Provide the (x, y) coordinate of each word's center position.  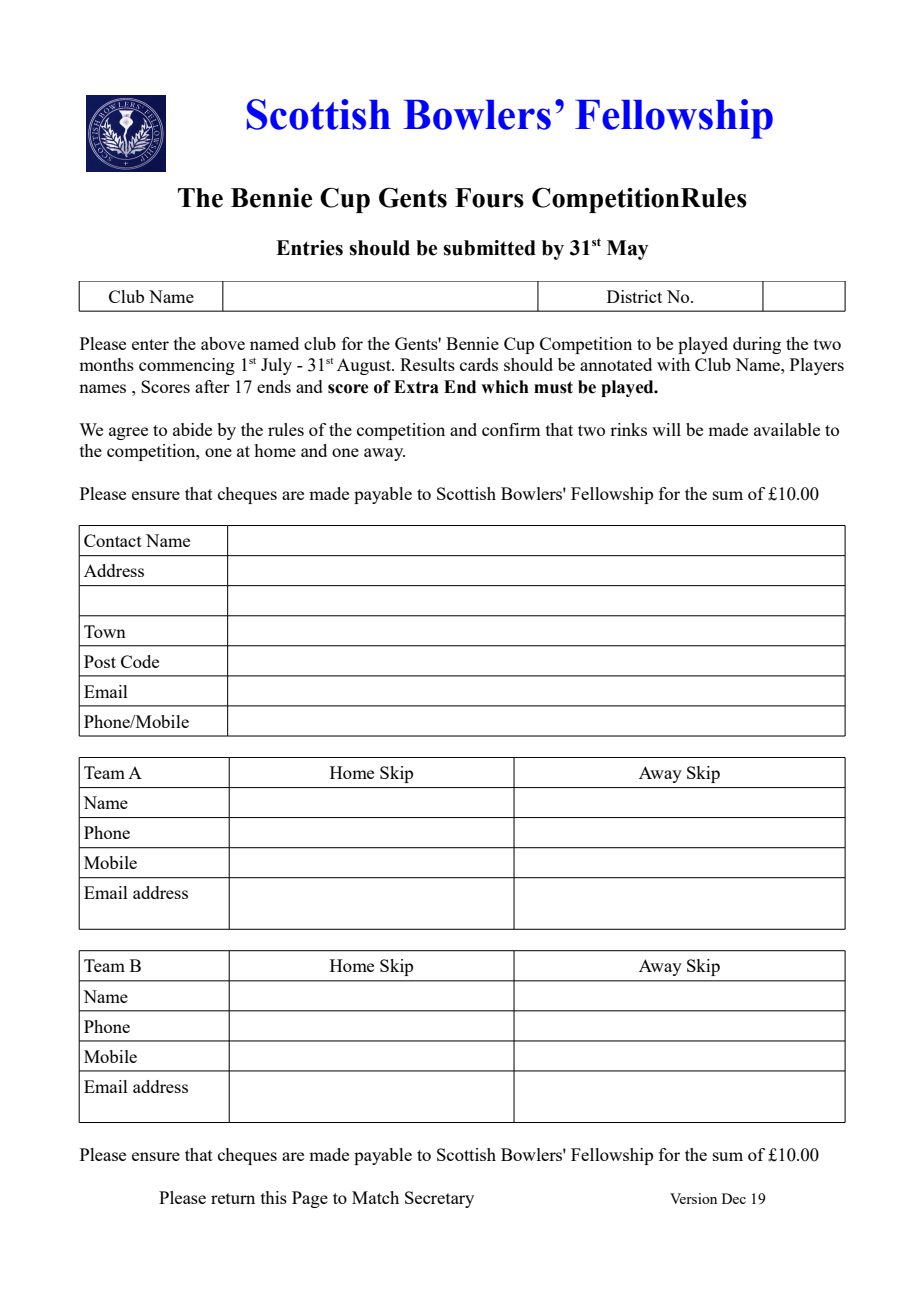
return (233, 1198)
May (627, 250)
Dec (734, 1198)
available (787, 429)
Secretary (439, 1199)
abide (192, 429)
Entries (309, 248)
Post (100, 661)
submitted (489, 248)
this (274, 1197)
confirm (511, 429)
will (666, 429)
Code (140, 661)
